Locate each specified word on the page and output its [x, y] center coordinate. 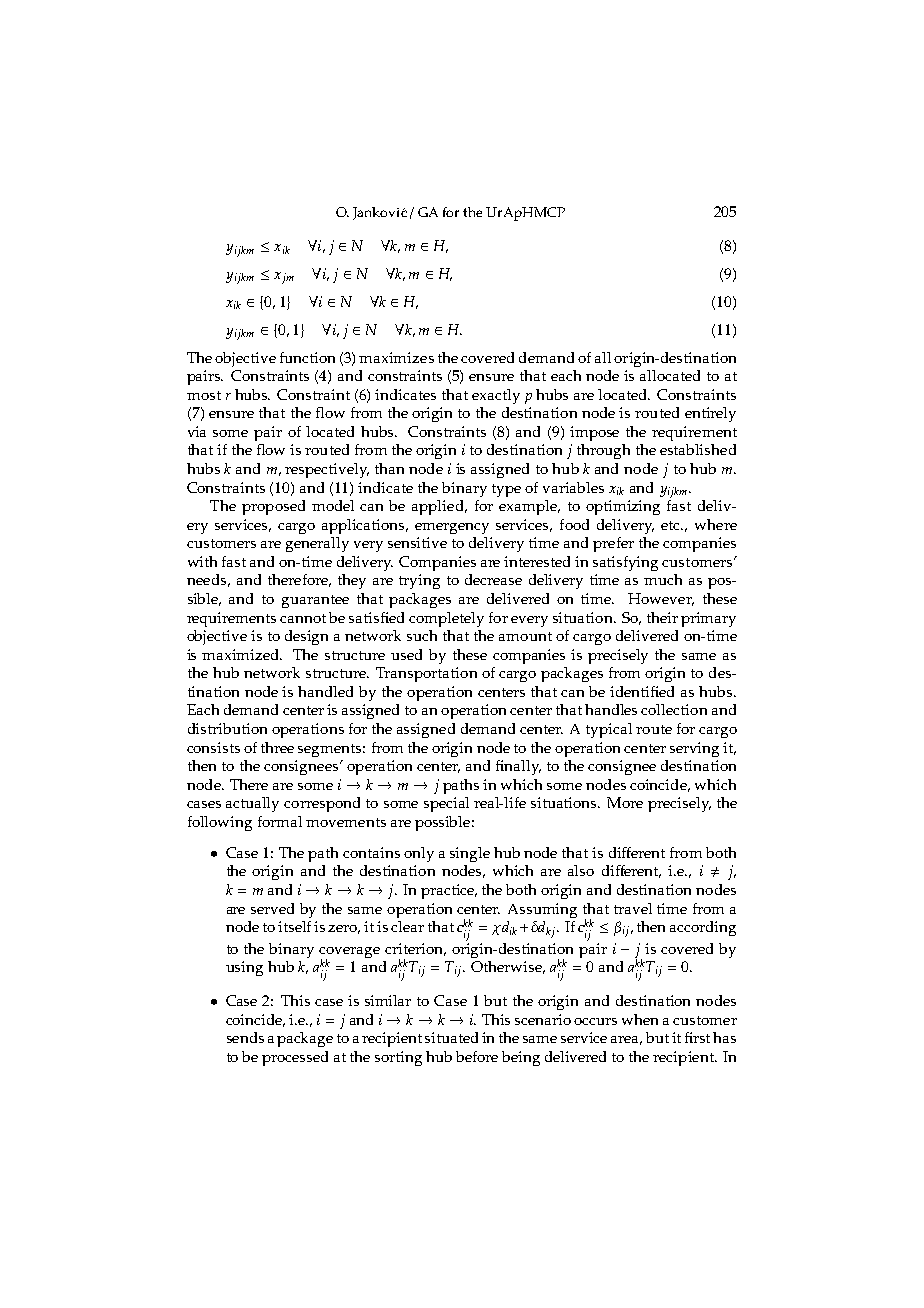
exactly [496, 396]
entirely [710, 414]
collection [674, 709]
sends [245, 1037]
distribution [227, 728]
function [307, 357]
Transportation [426, 674]
